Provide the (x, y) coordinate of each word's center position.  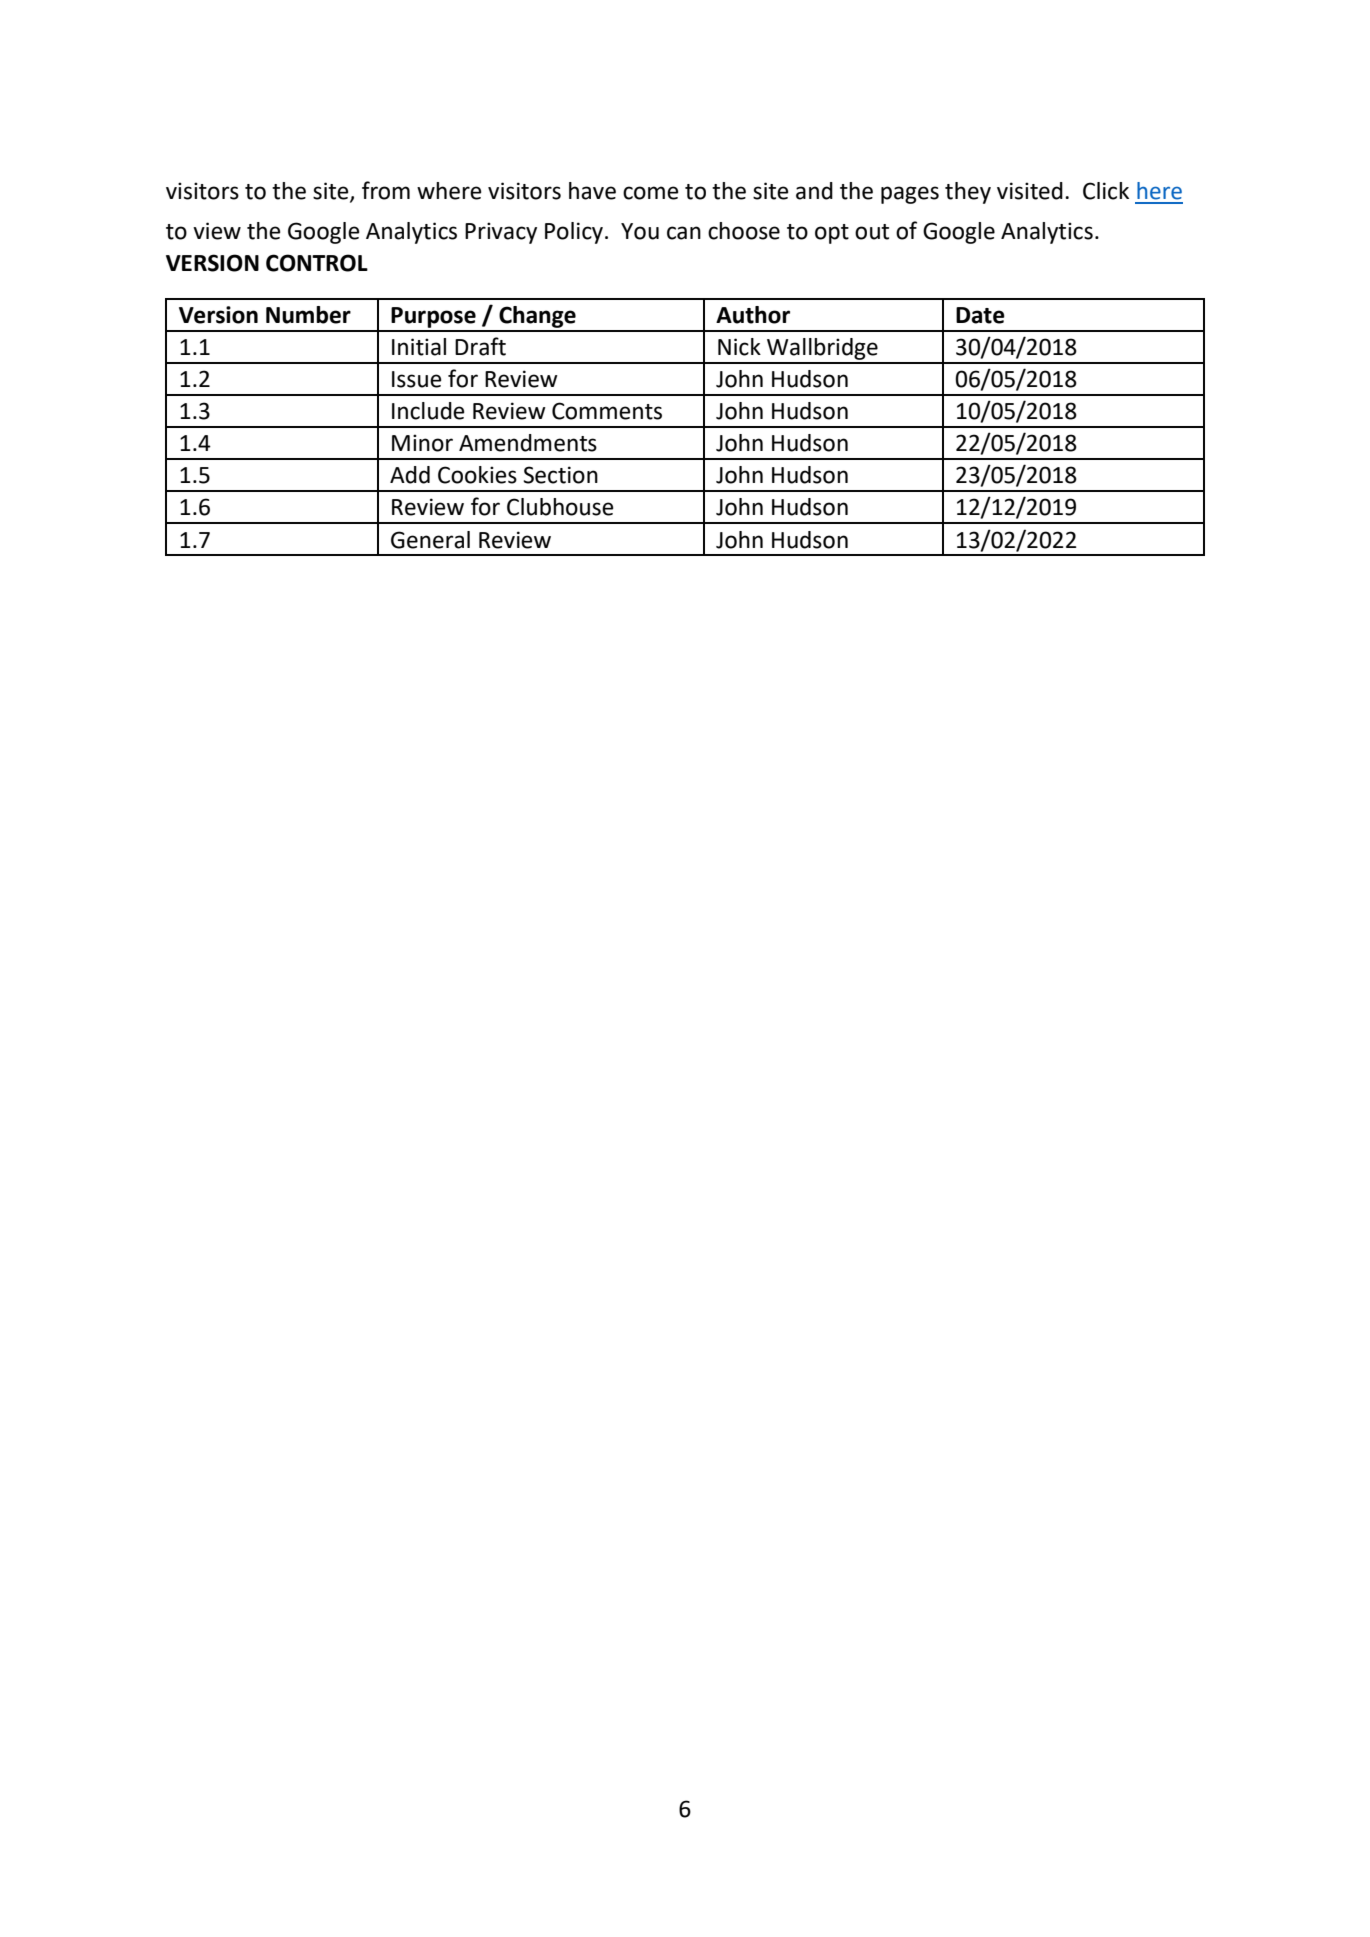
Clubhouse (560, 507)
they (968, 193)
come (651, 193)
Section (560, 475)
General (430, 540)
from (386, 190)
